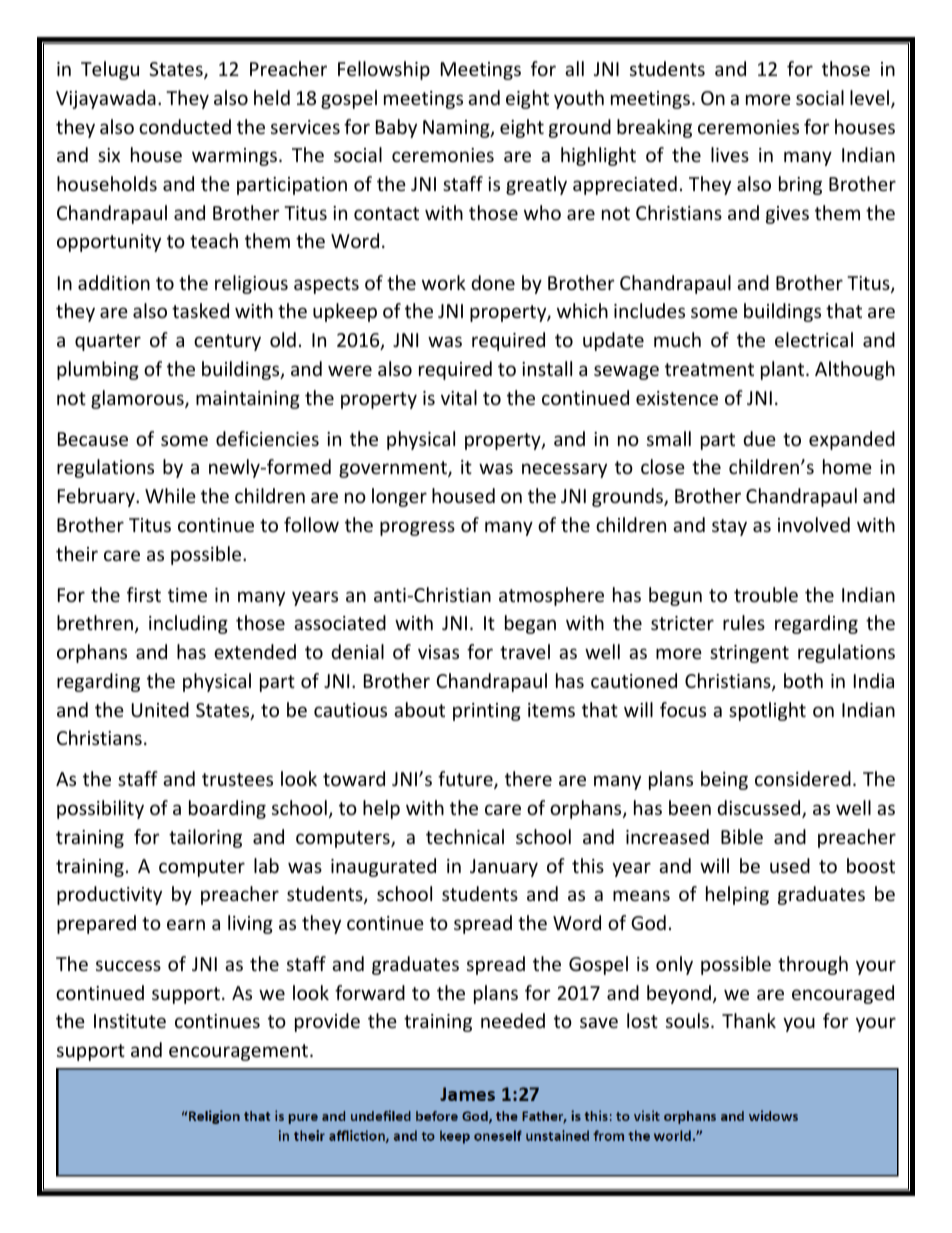 This page has height=1233, width=952. I want to click on level, so click(869, 97).
